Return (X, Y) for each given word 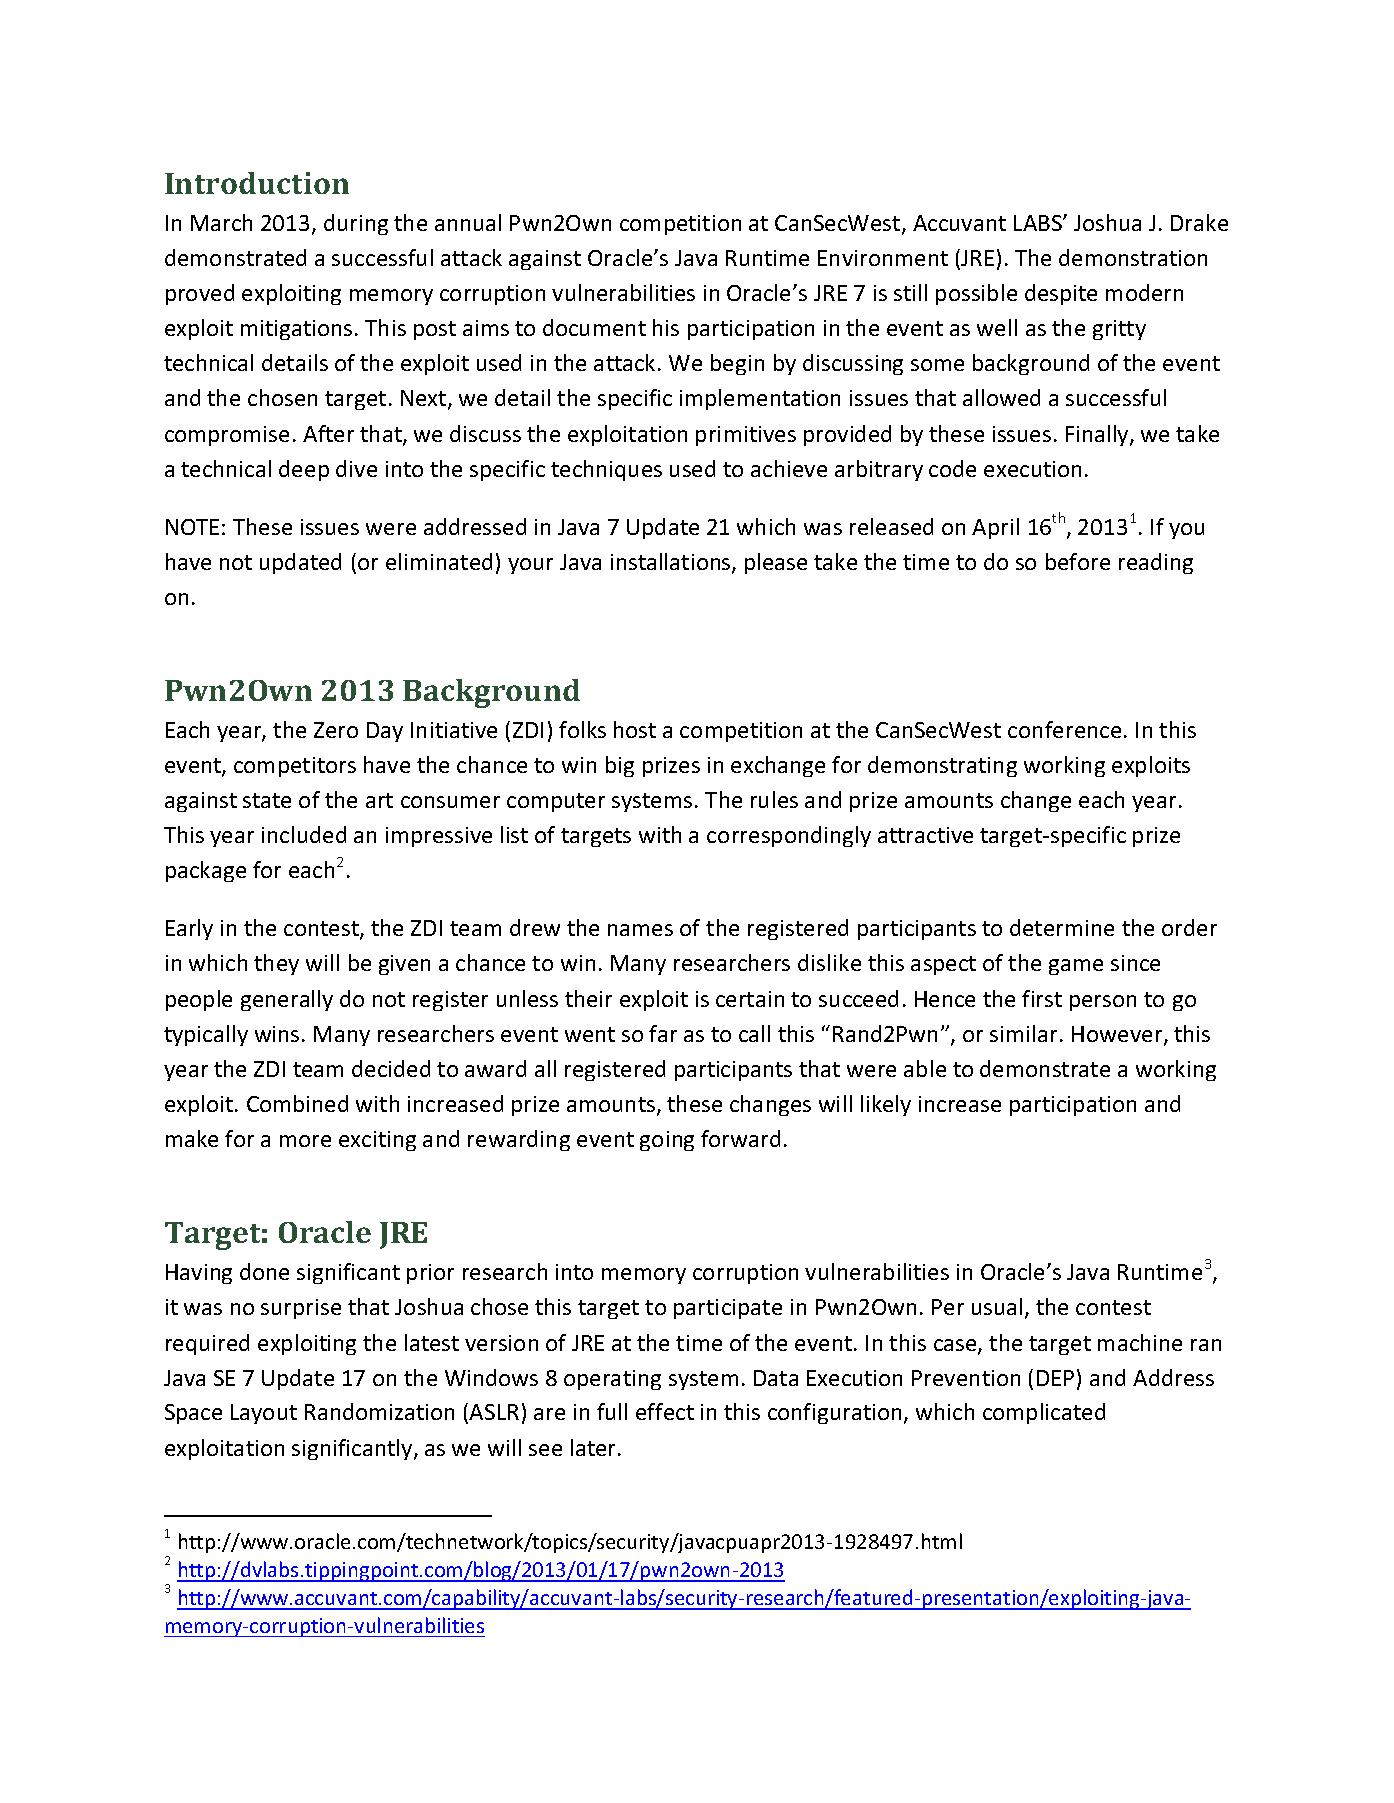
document (594, 327)
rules (774, 799)
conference (1064, 729)
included (304, 834)
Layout (264, 1414)
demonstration (1133, 257)
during (356, 224)
